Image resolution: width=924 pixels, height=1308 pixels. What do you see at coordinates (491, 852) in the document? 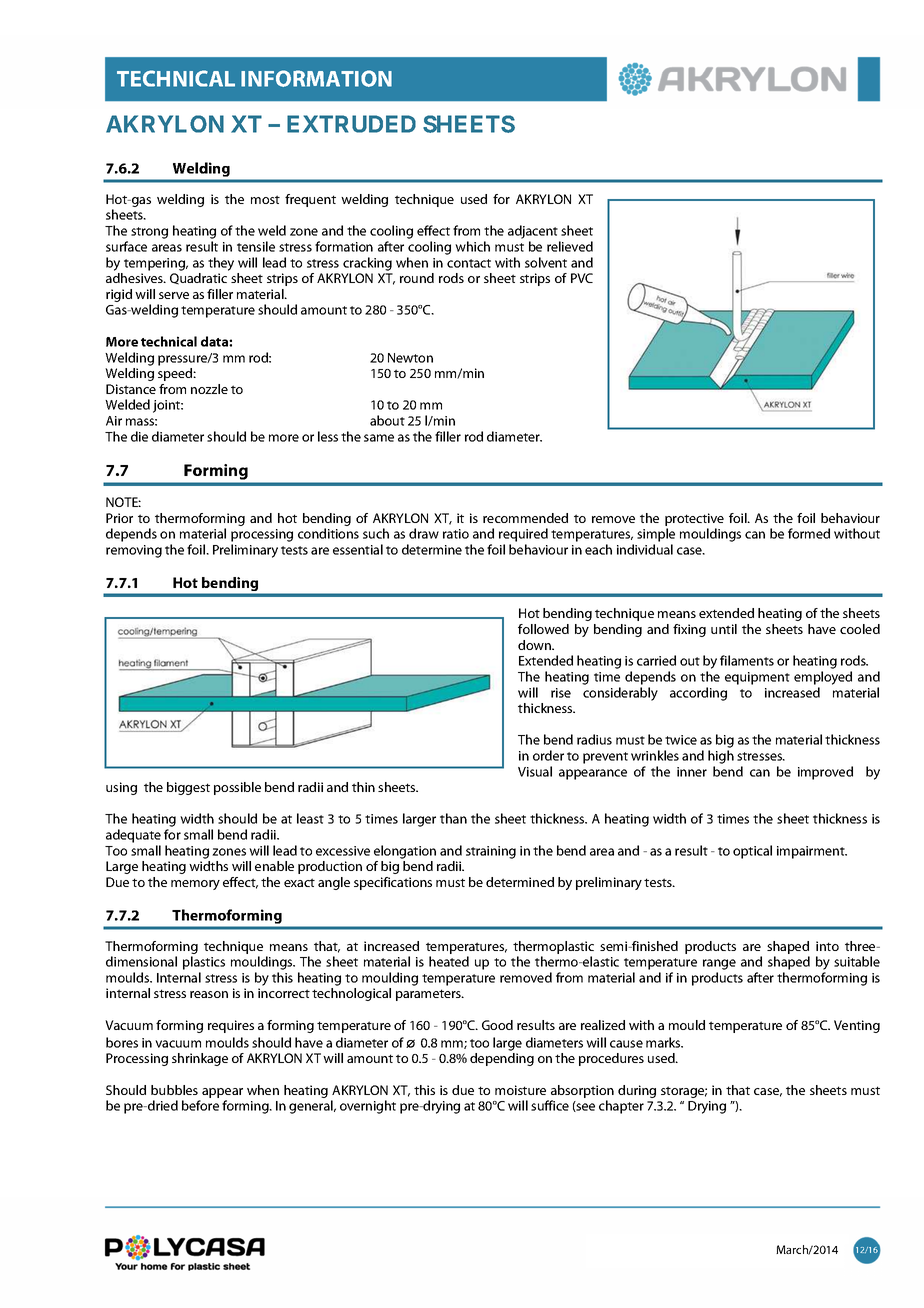
I see `straining` at bounding box center [491, 852].
